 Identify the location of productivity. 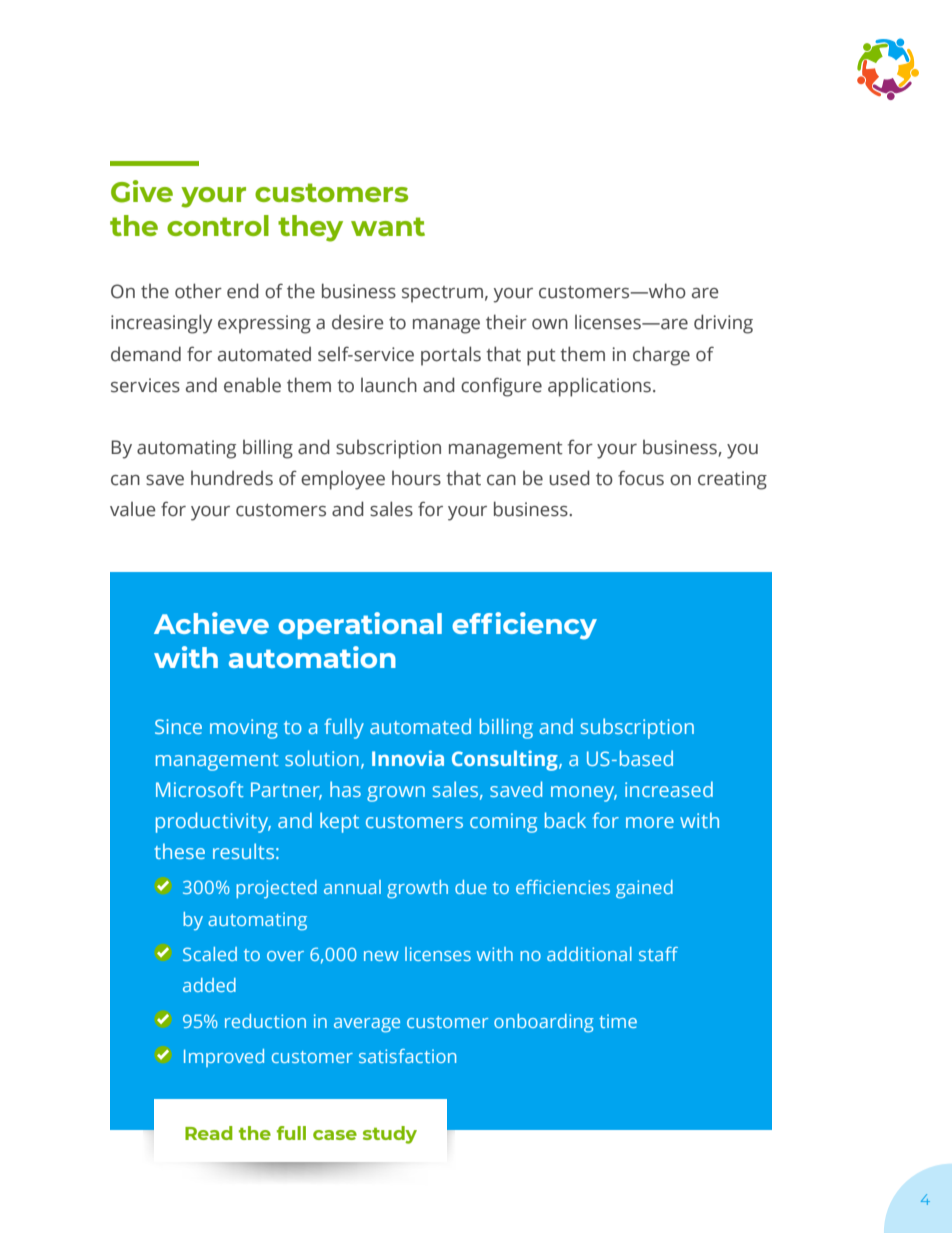
(213, 822).
